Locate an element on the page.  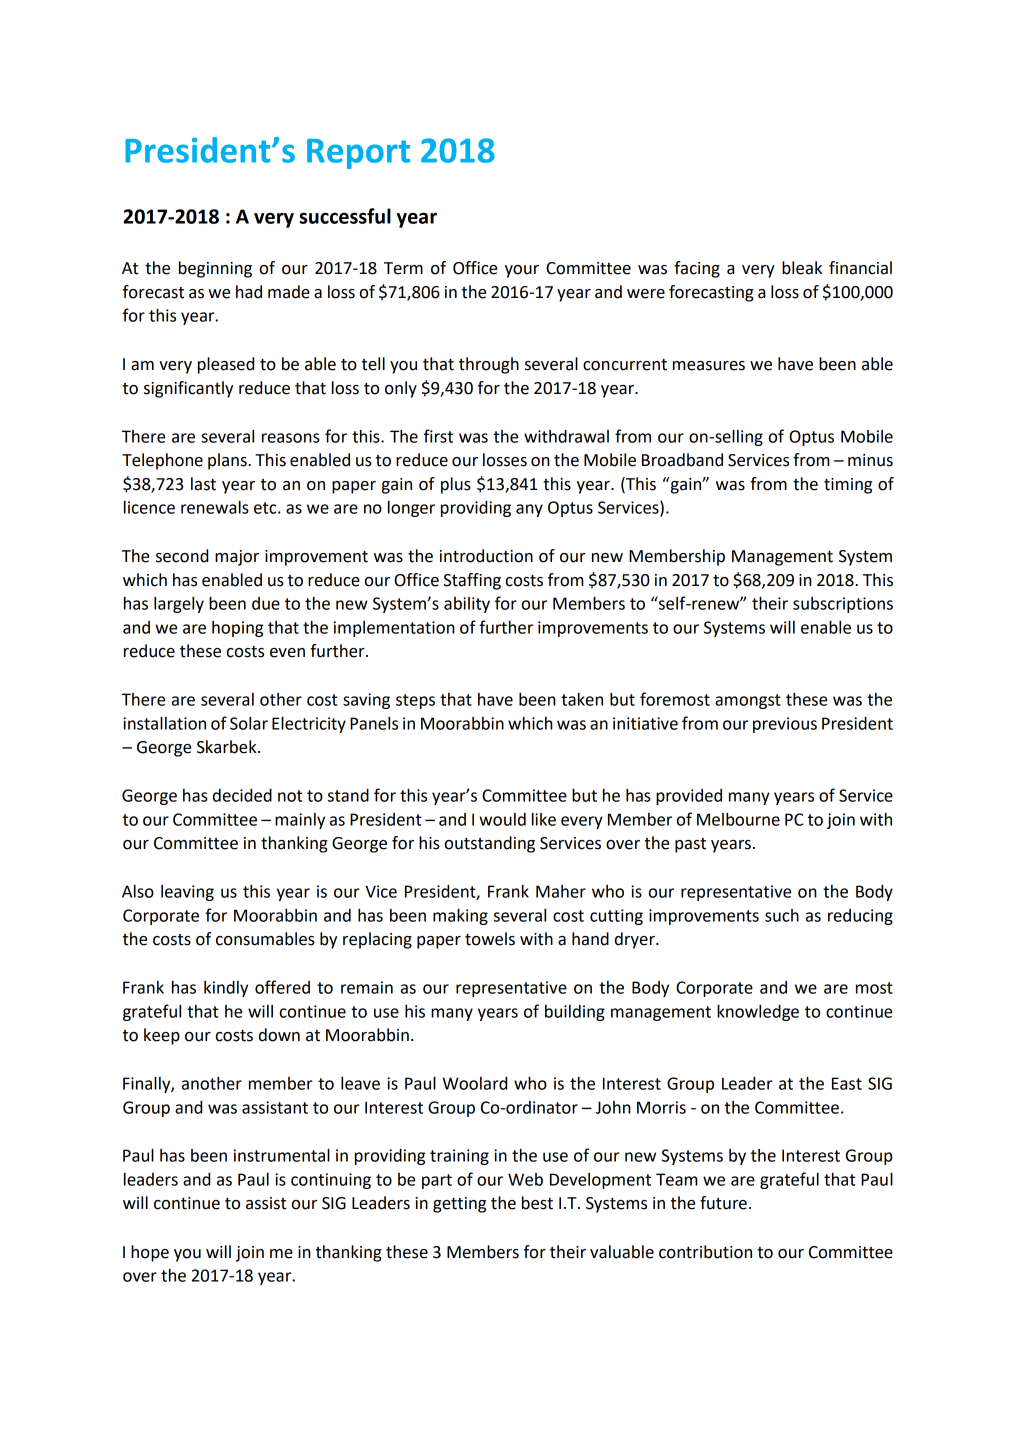
hope is located at coordinates (150, 1253).
